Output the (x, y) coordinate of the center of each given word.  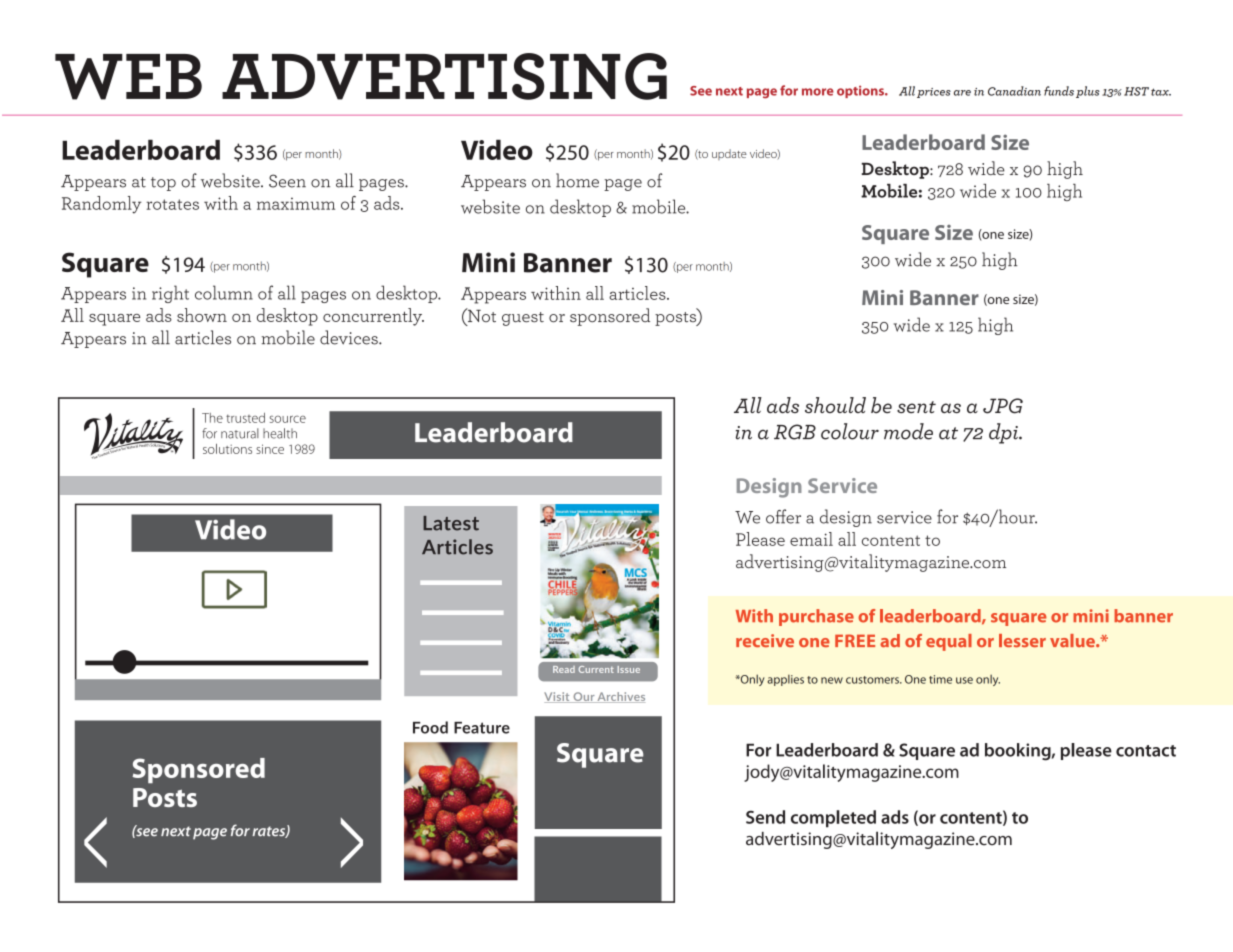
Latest (451, 523)
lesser (1022, 641)
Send (765, 817)
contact (1146, 751)
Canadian (1014, 91)
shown (202, 315)
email (811, 539)
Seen (287, 181)
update (729, 154)
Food (430, 727)
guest (523, 319)
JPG (1003, 406)
